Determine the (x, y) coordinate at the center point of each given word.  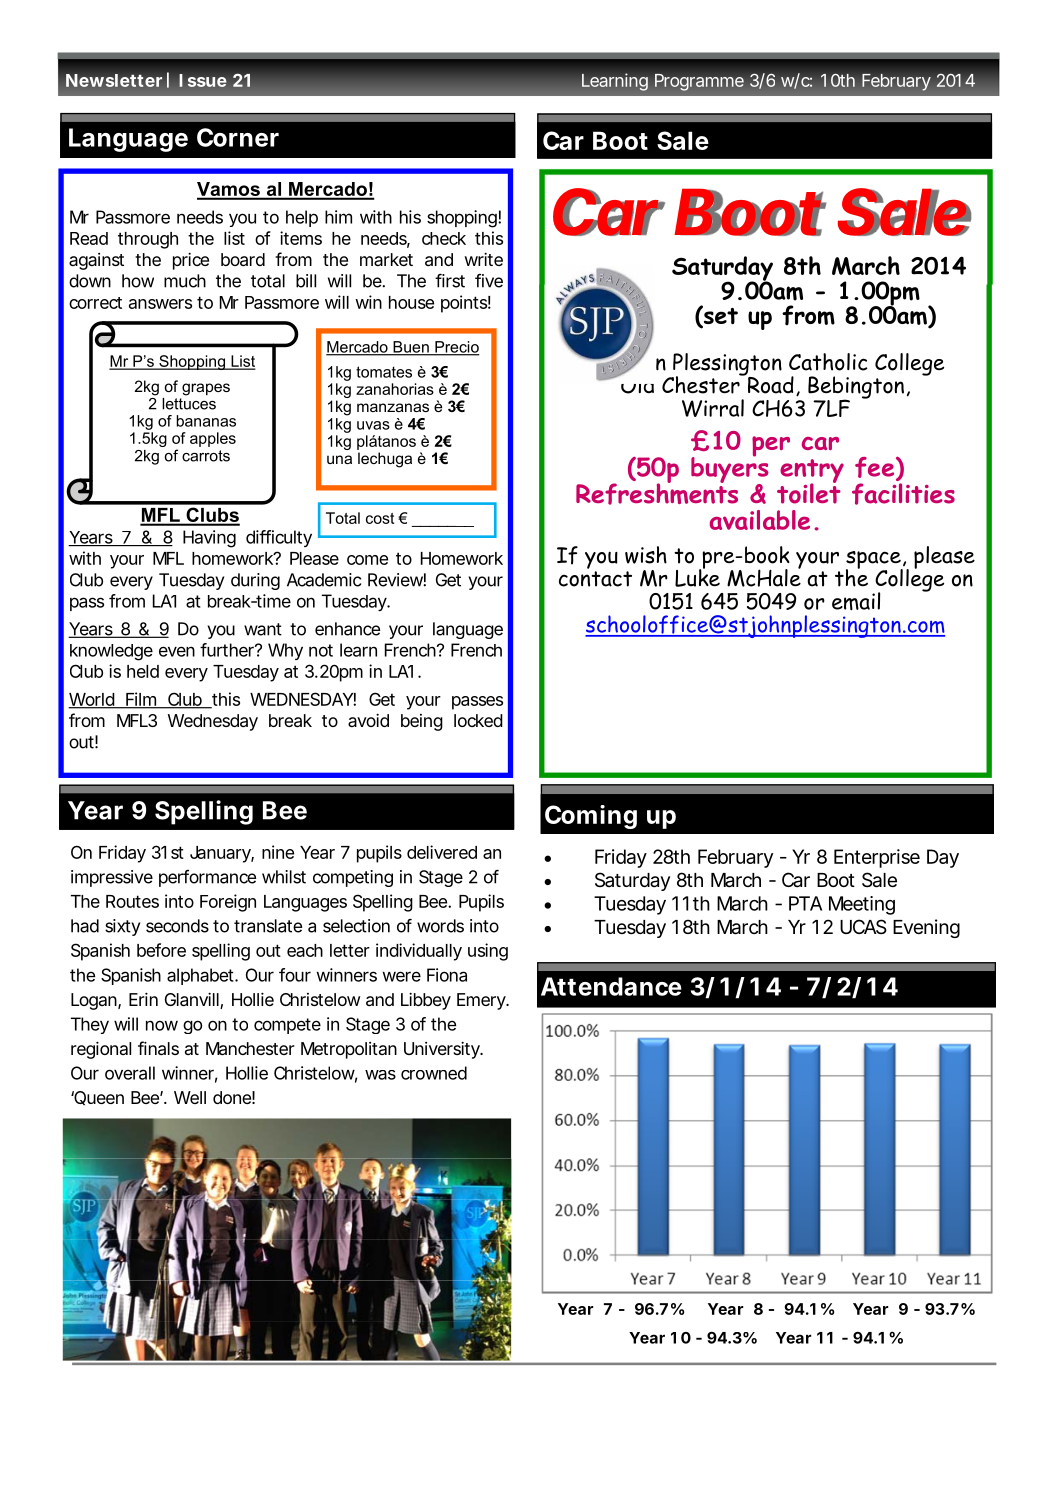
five (489, 281)
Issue (203, 80)
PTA (805, 903)
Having (209, 539)
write (483, 259)
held (143, 671)
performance (207, 878)
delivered (442, 852)
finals (158, 1048)
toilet (809, 492)
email (856, 601)
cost (380, 518)
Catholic (828, 362)
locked (478, 720)
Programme (699, 82)
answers (160, 304)
